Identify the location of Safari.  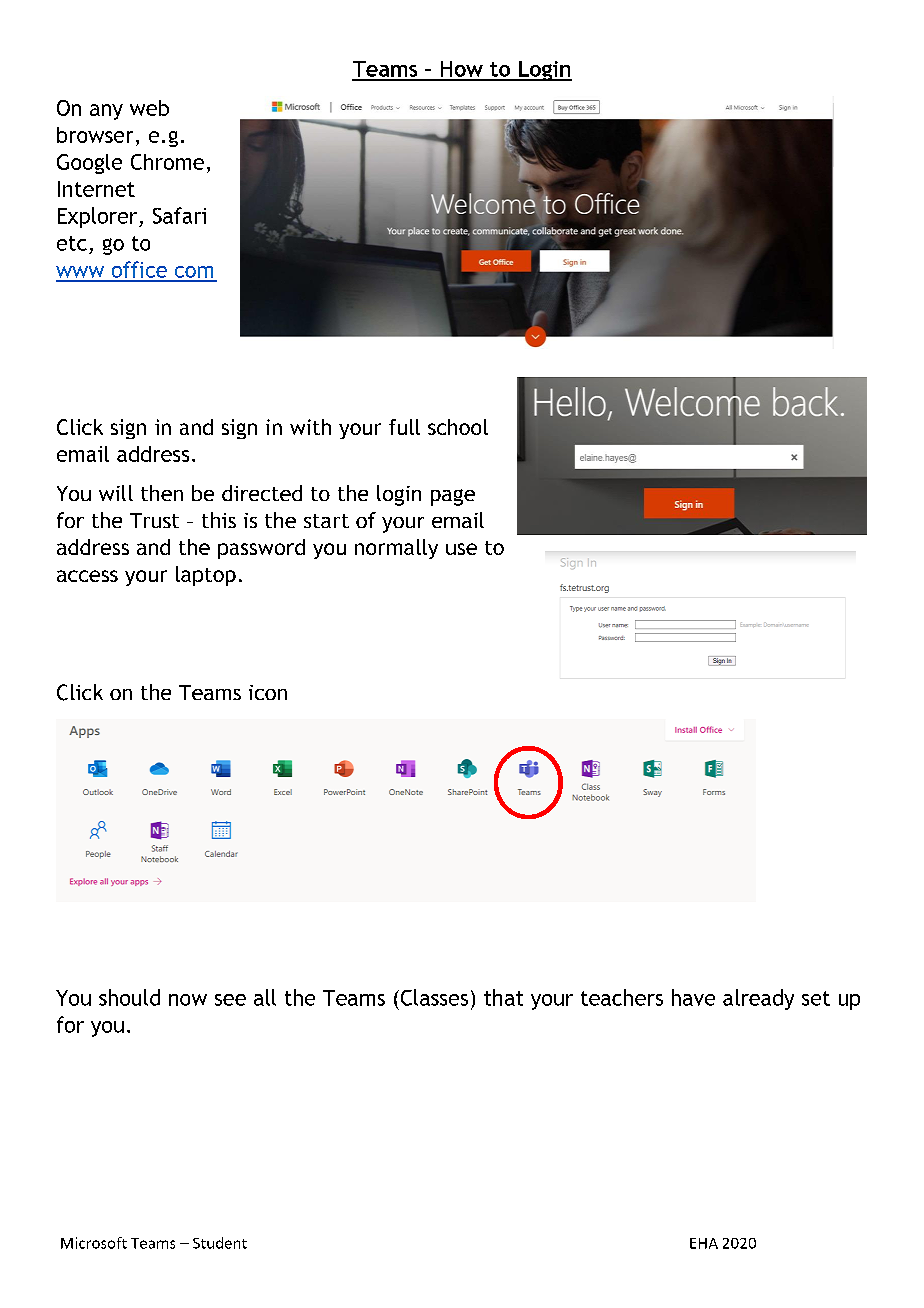
(179, 215).
